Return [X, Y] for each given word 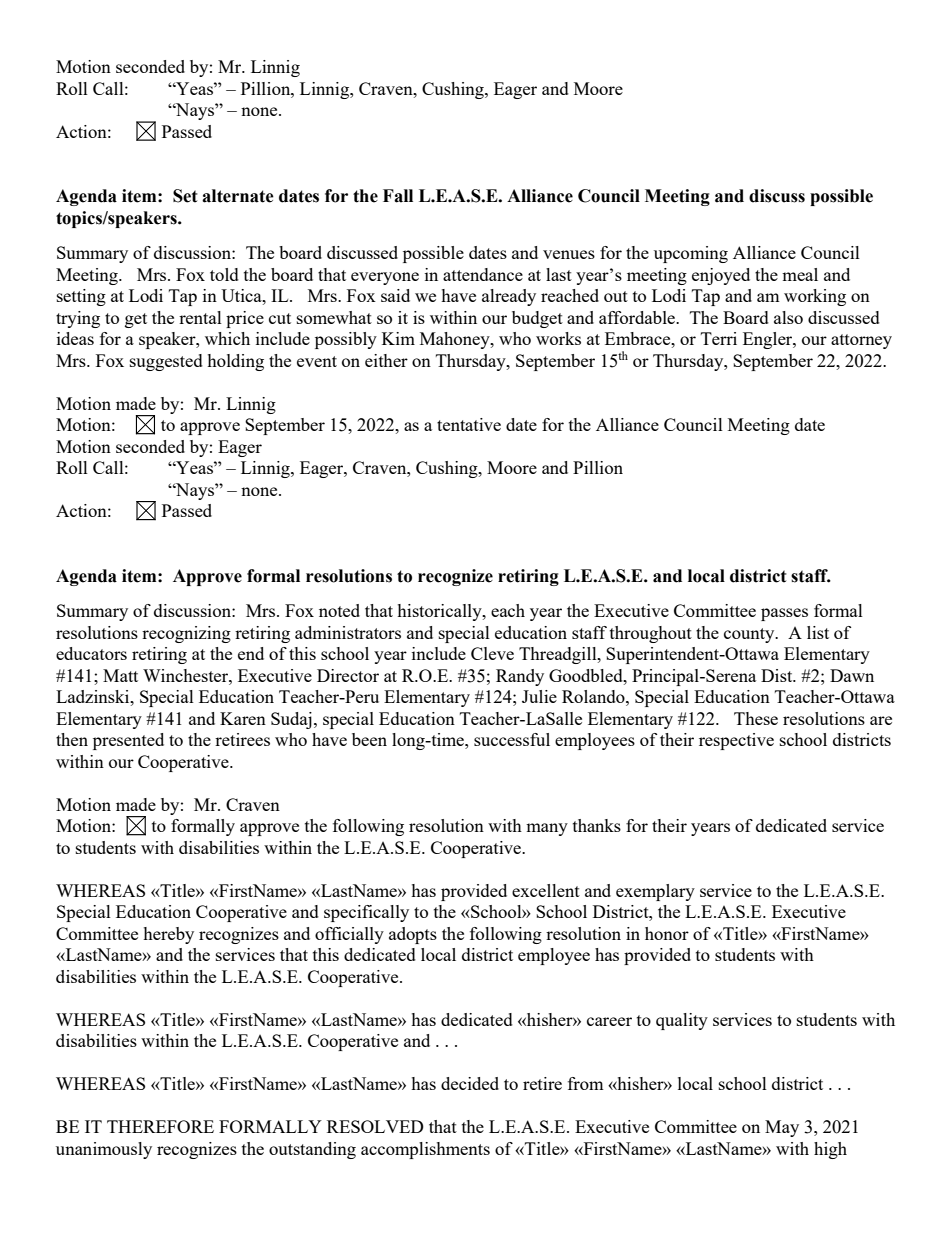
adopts [413, 935]
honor [667, 933]
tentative [469, 424]
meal [800, 274]
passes [784, 614]
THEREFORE [160, 1126]
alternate [238, 196]
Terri [719, 338]
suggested [166, 362]
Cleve [492, 653]
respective [736, 741]
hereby [168, 935]
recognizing [186, 634]
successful [512, 739]
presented [128, 741]
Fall [398, 196]
